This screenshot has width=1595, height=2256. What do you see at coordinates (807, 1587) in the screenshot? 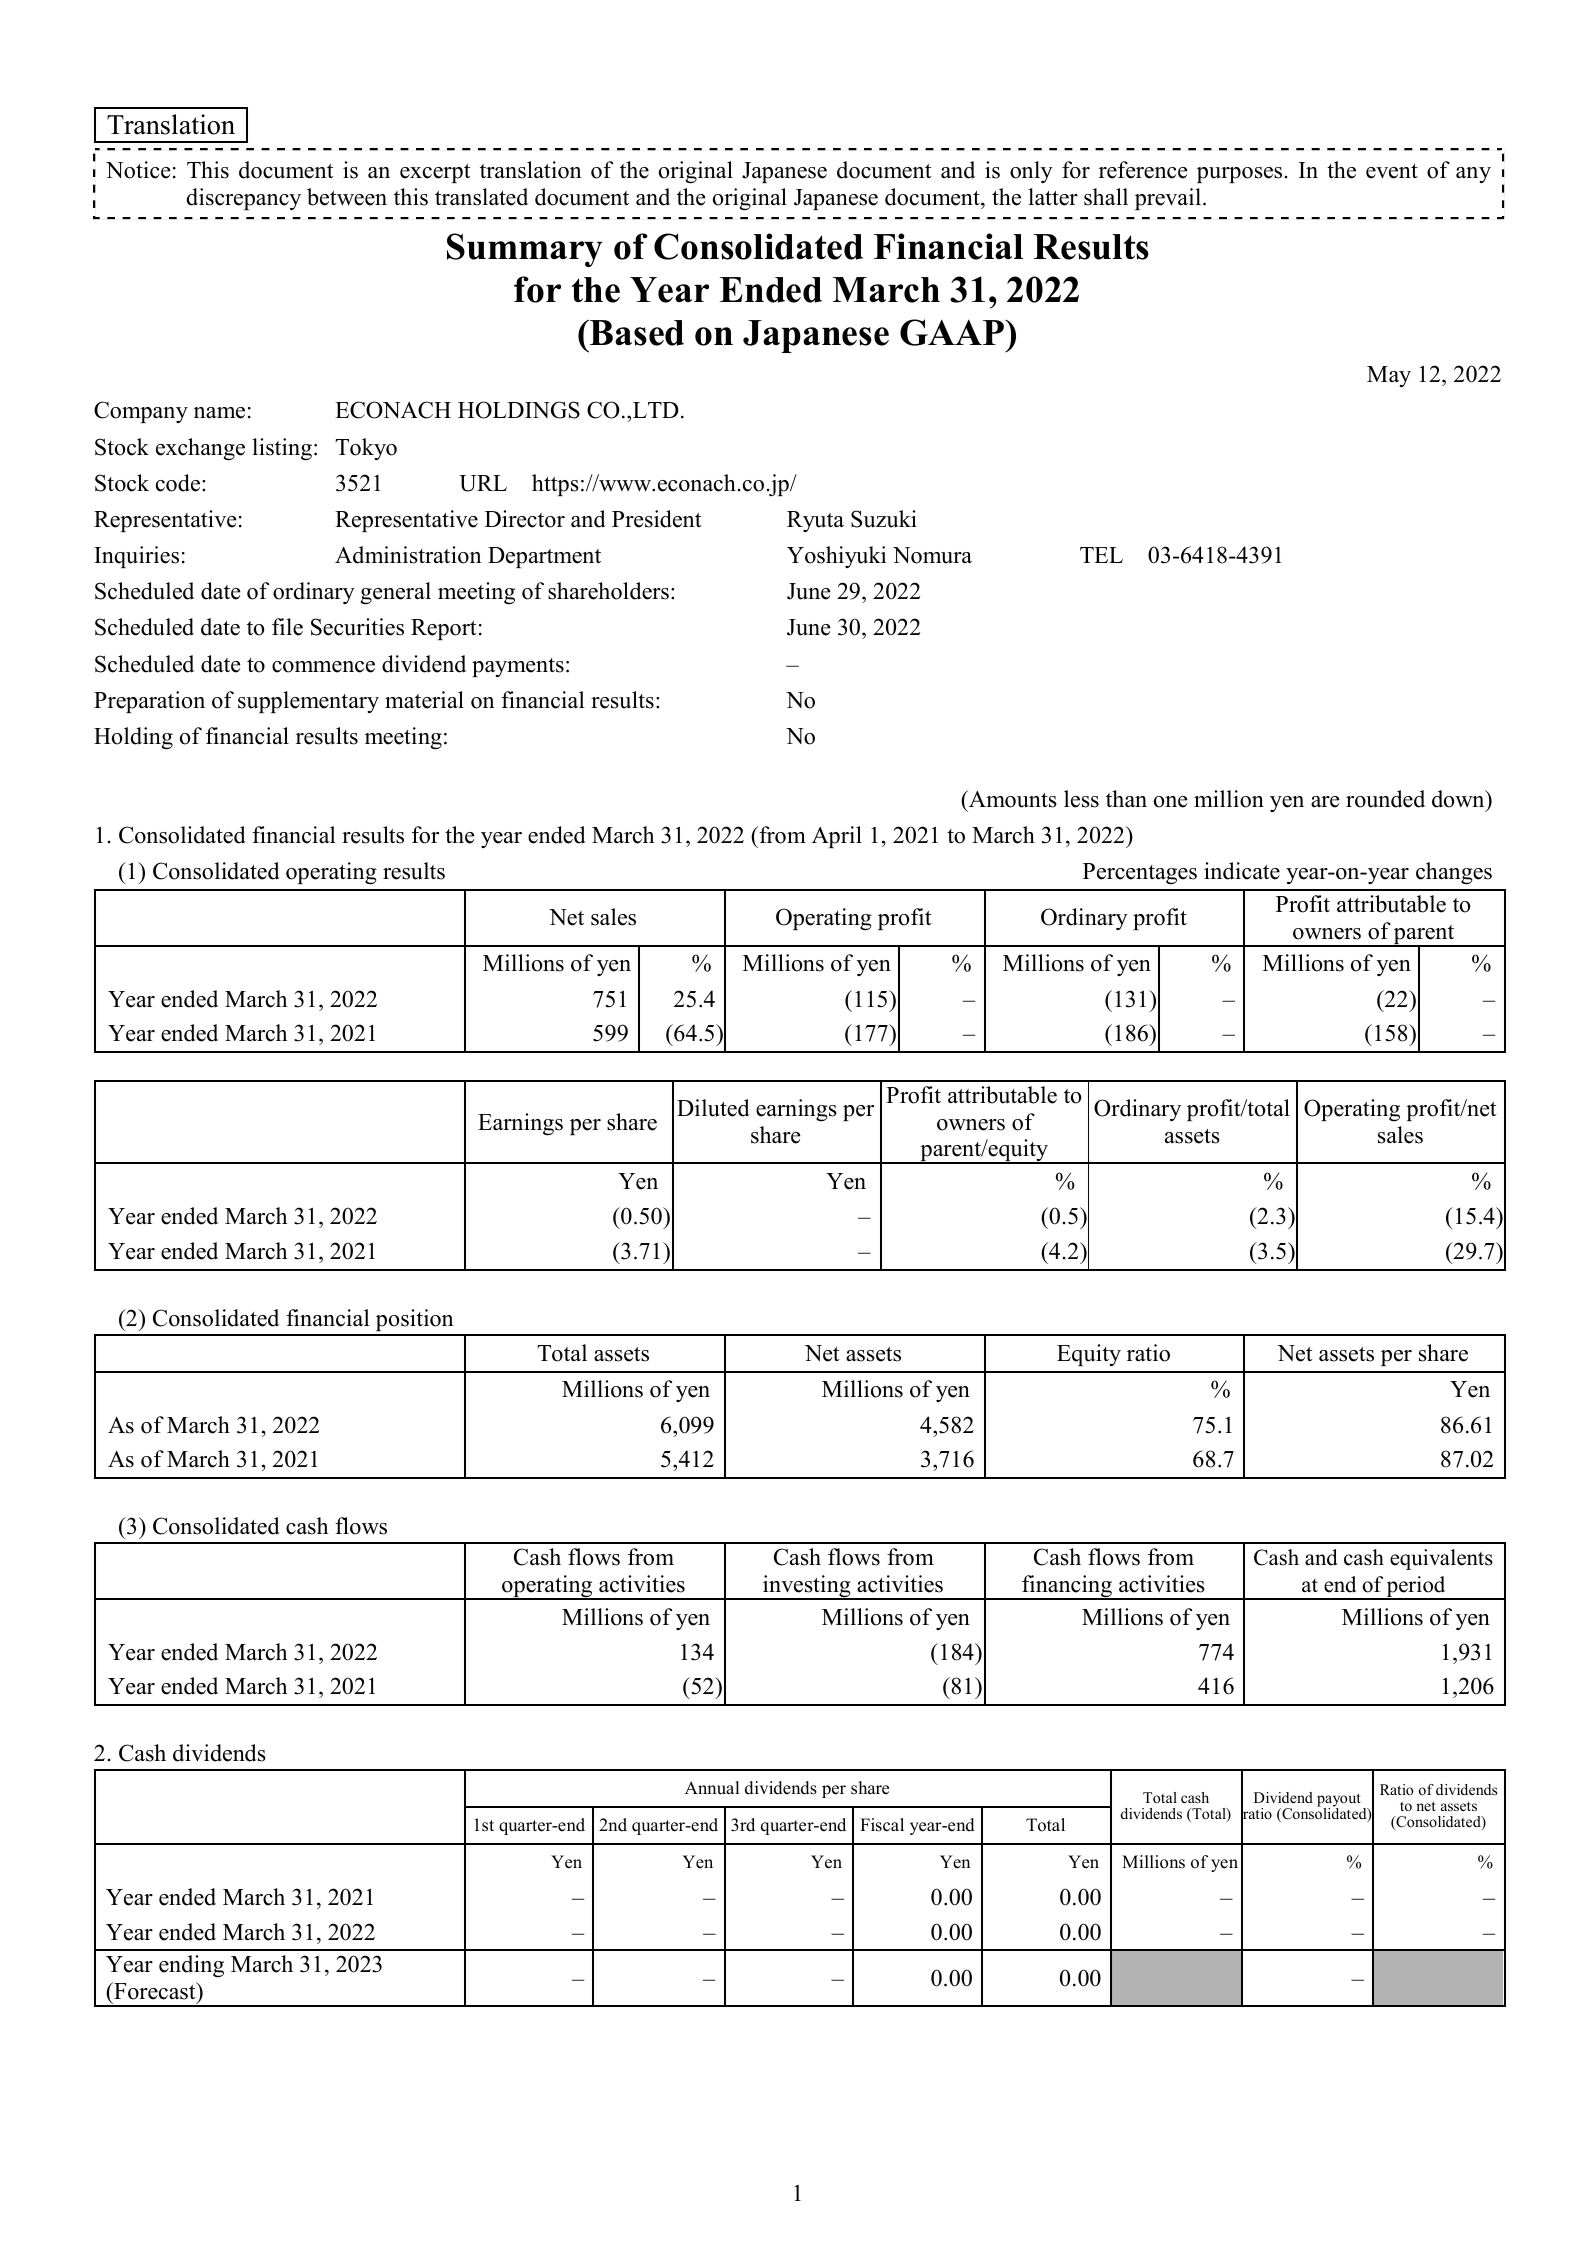
I see `investing` at bounding box center [807, 1587].
